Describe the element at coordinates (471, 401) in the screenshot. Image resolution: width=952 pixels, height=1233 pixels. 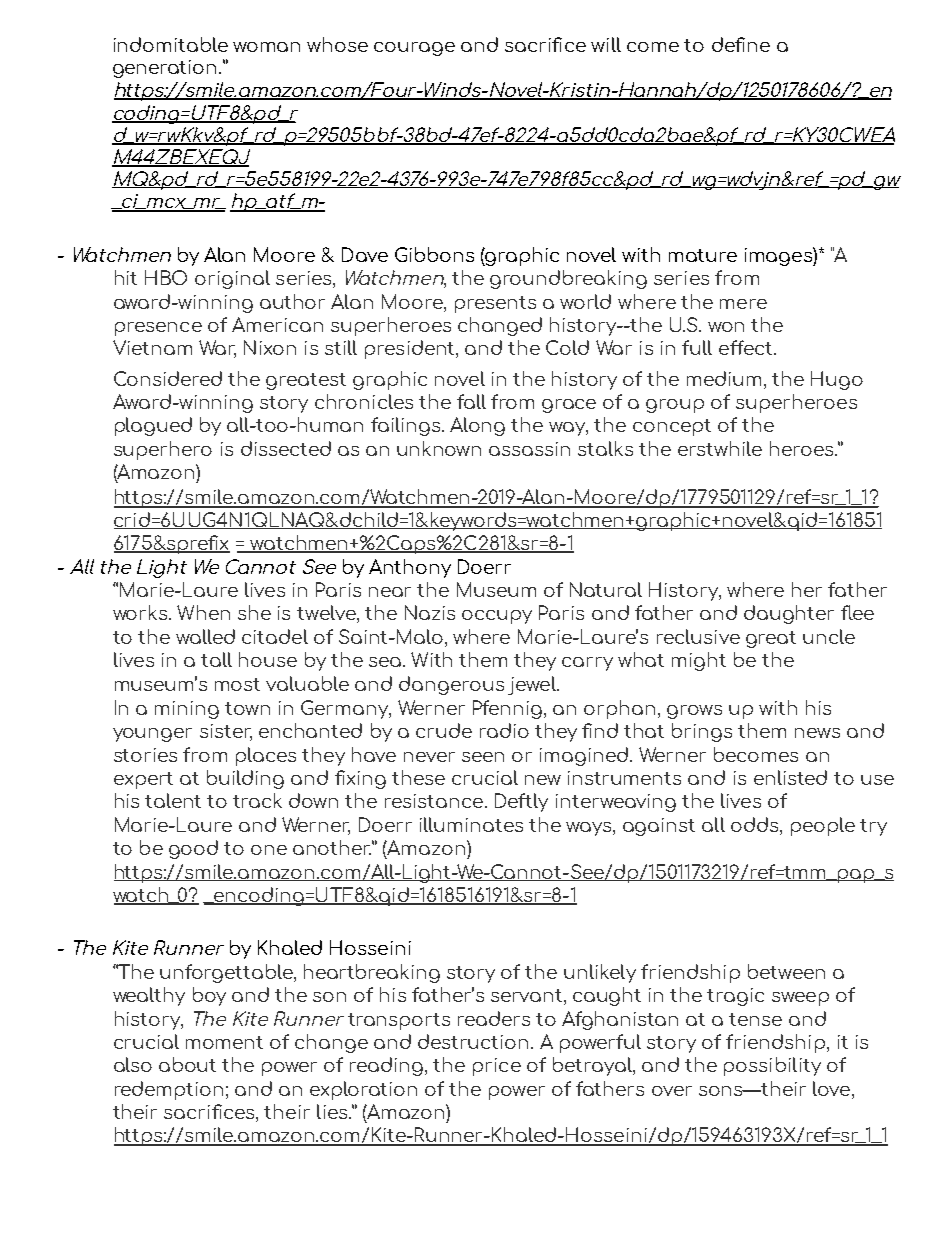
I see `fall` at that location.
